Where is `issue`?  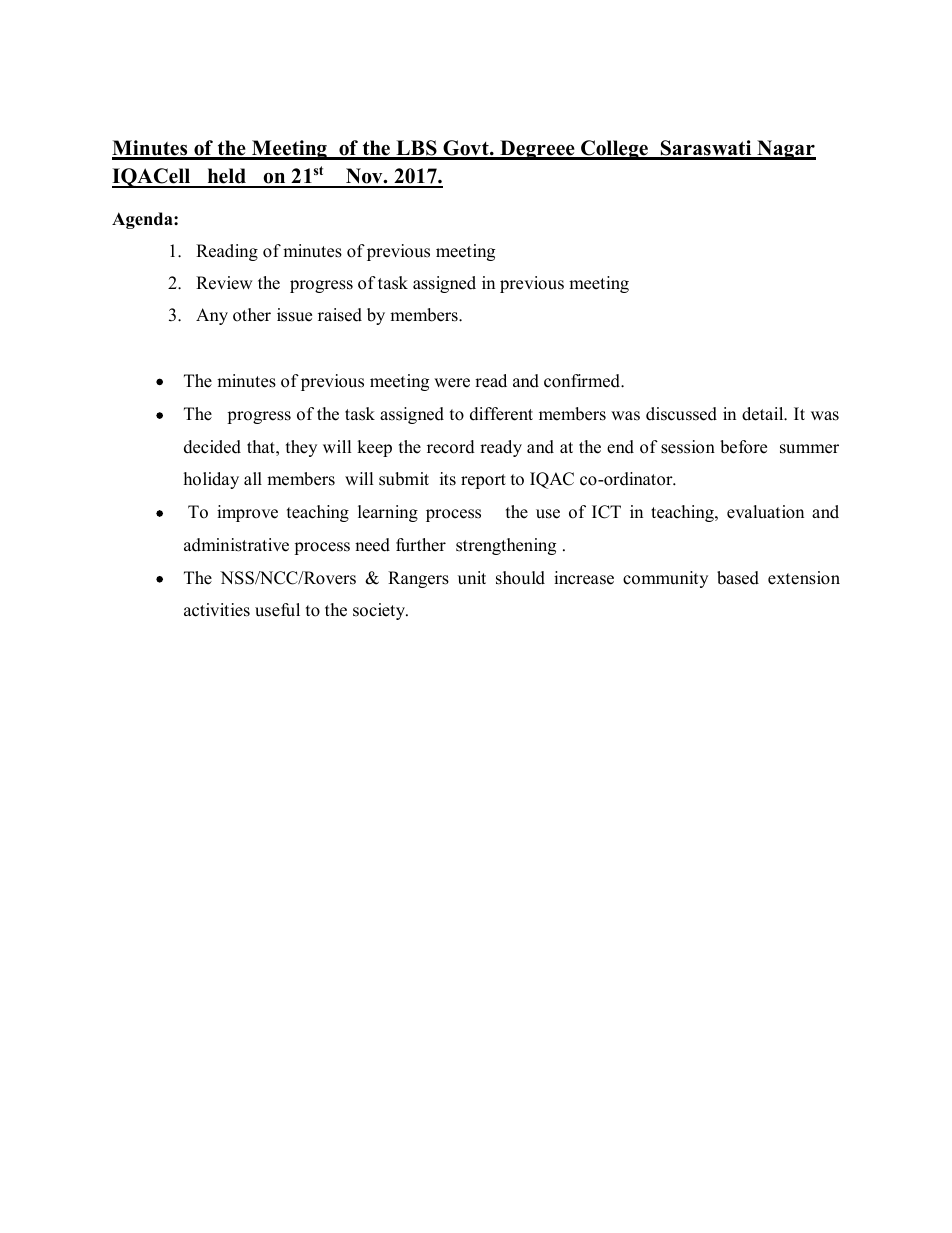 issue is located at coordinates (294, 315).
